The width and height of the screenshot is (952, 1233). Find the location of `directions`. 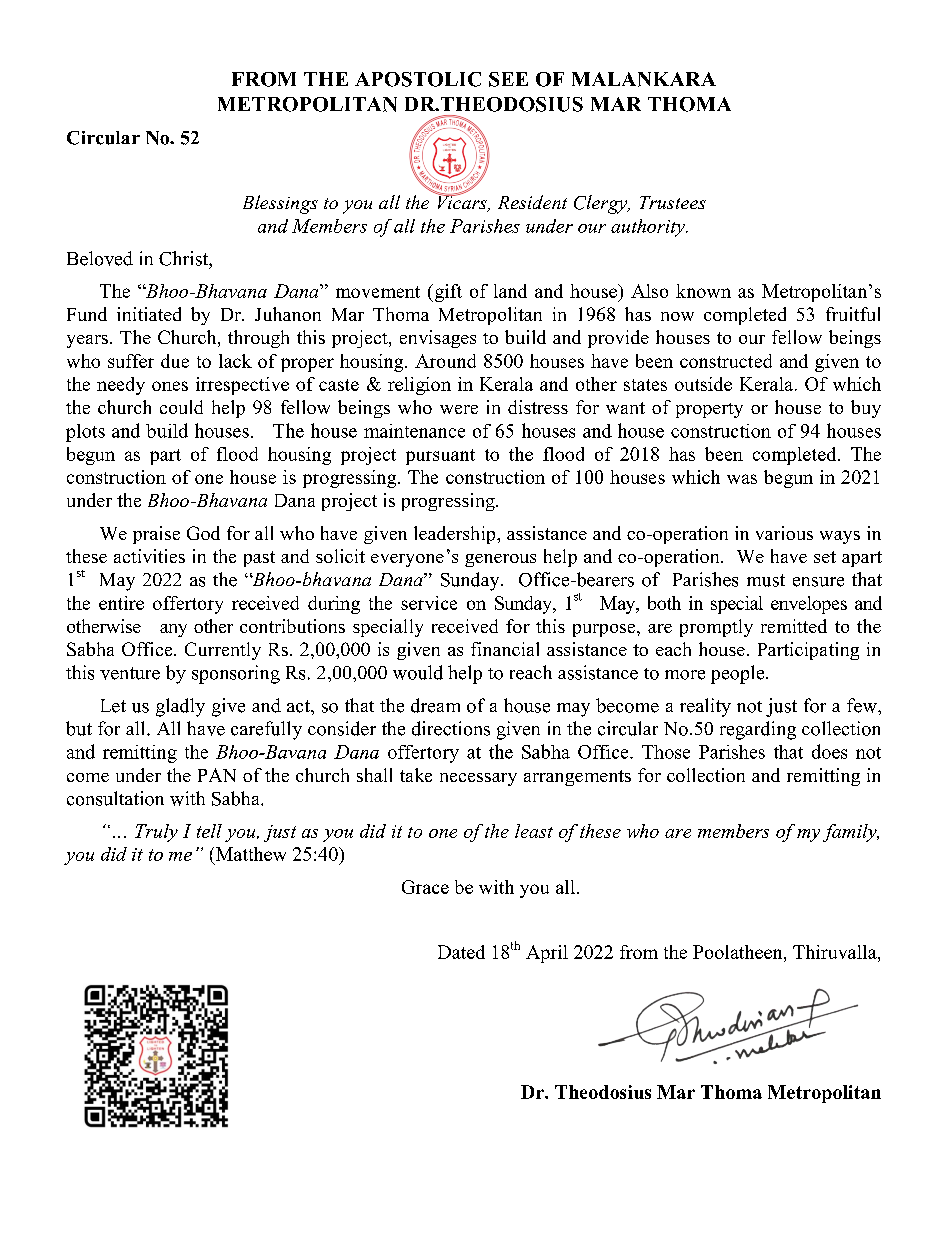

directions is located at coordinates (451, 728).
